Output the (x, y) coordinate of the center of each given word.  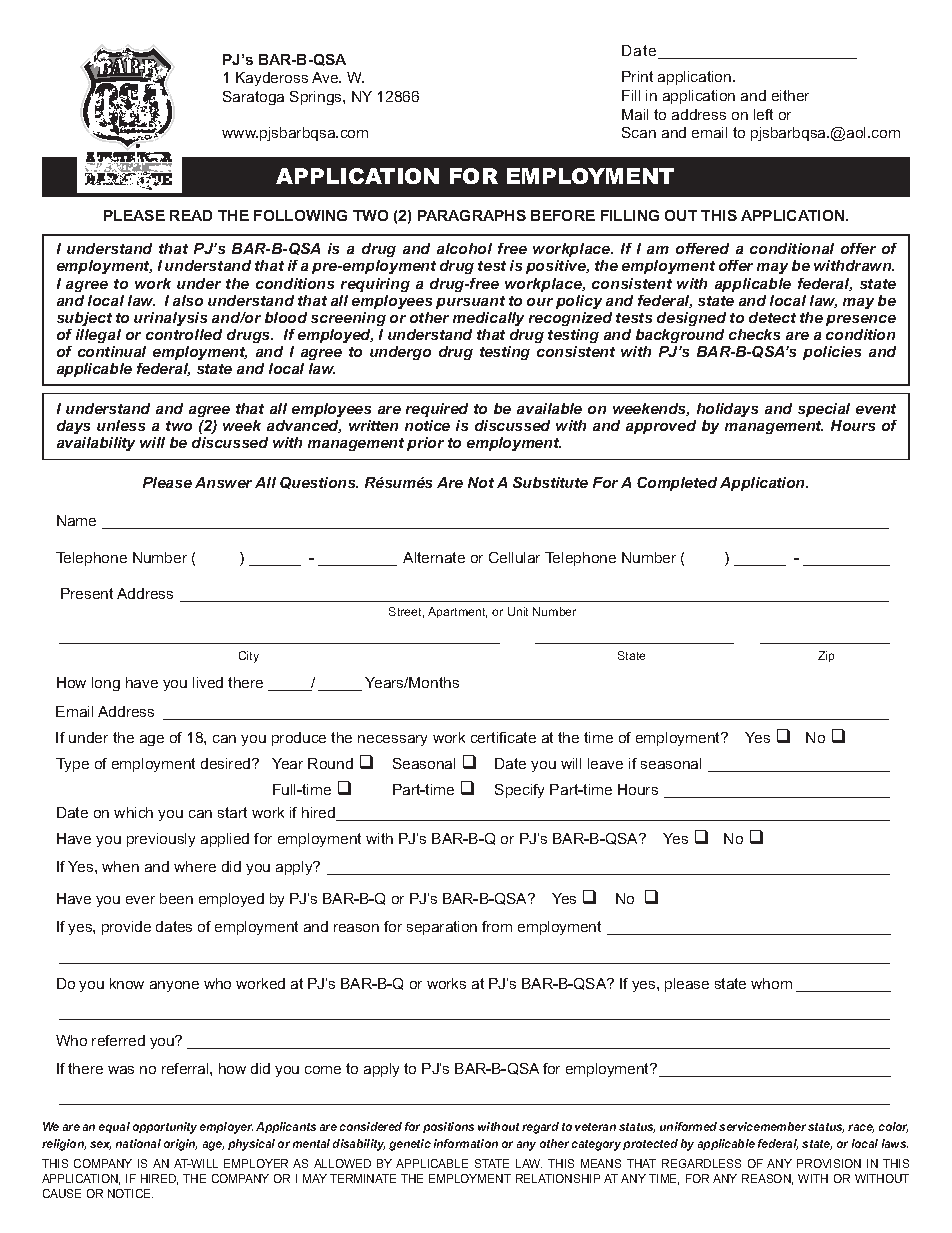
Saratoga (253, 98)
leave (605, 763)
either (790, 95)
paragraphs (472, 215)
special (824, 410)
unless (121, 425)
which (133, 812)
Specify (519, 791)
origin (180, 1145)
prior (425, 444)
